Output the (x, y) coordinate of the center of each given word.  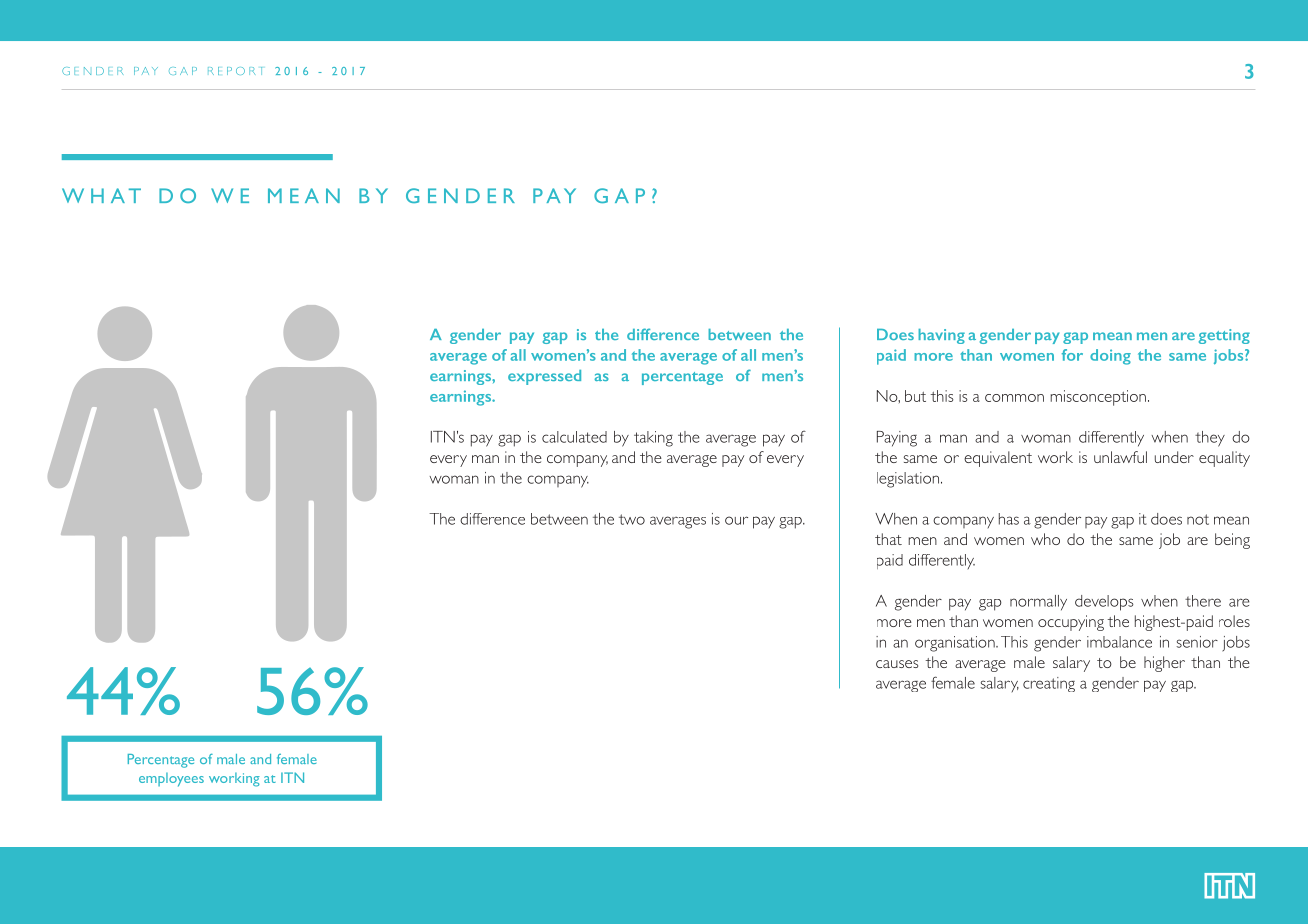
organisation (956, 644)
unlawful (1120, 457)
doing (1110, 357)
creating (1049, 684)
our (736, 520)
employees (171, 780)
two (632, 519)
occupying (1071, 623)
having (941, 336)
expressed (544, 377)
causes (897, 664)
